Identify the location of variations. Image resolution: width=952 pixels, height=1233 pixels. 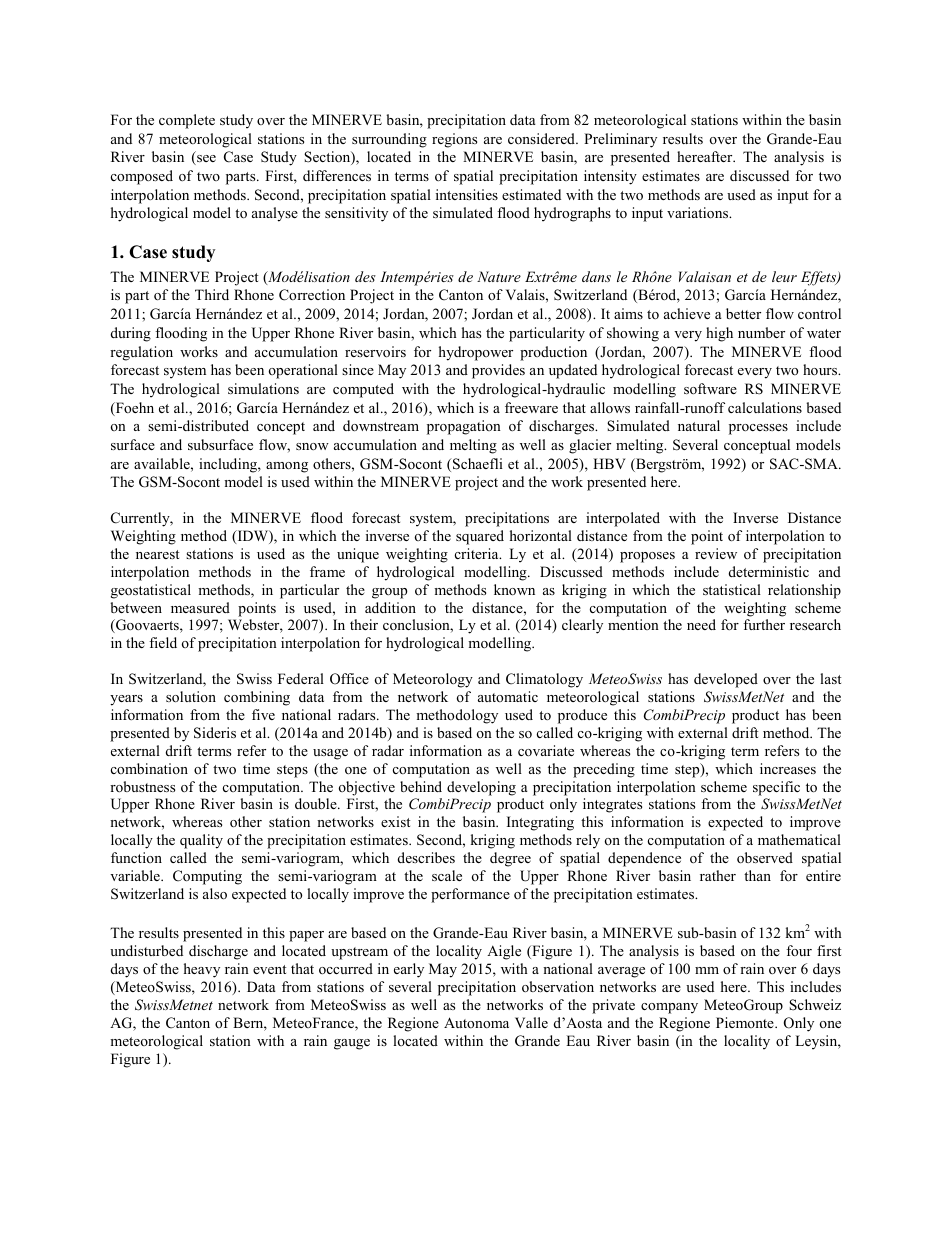
(699, 212).
